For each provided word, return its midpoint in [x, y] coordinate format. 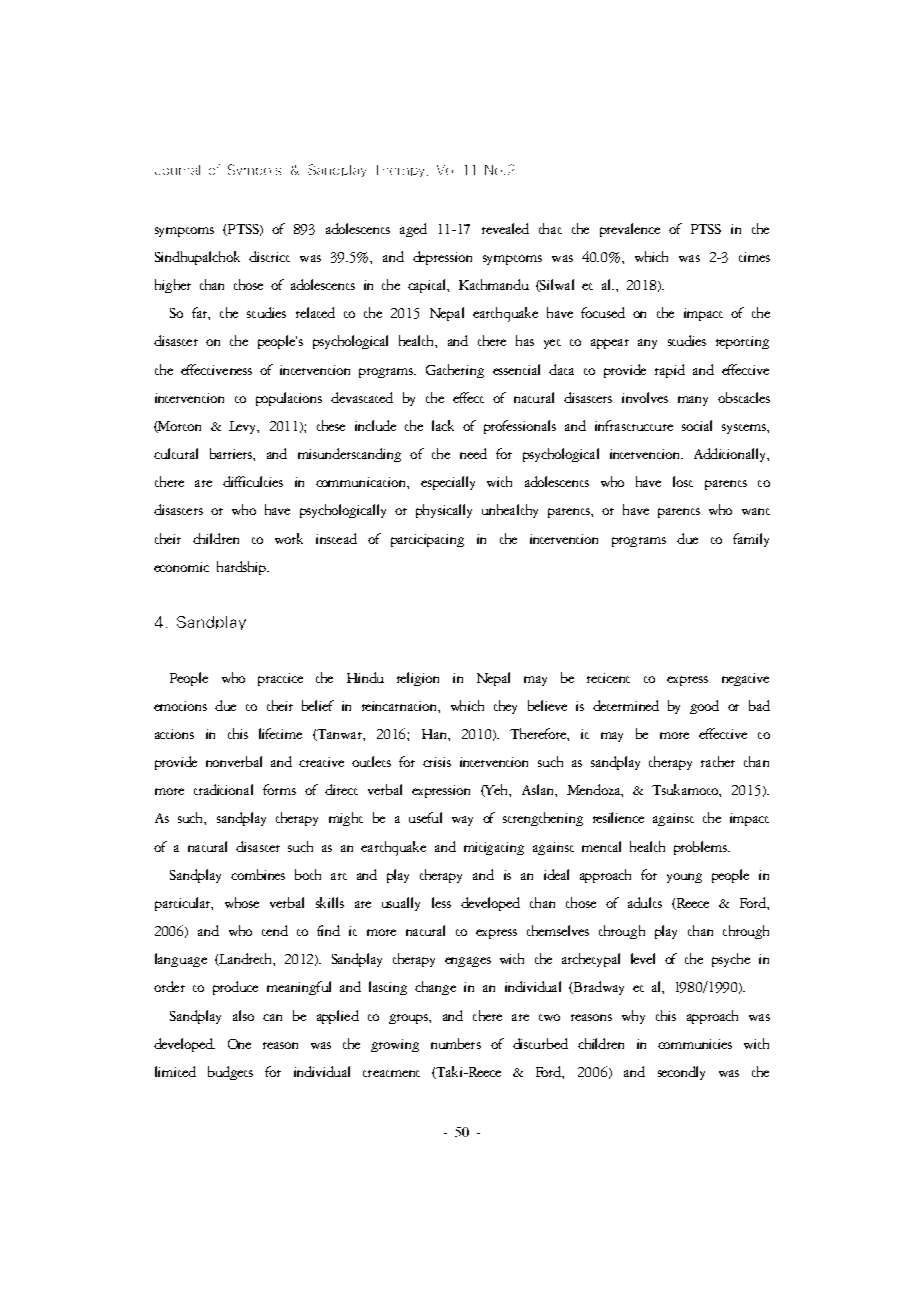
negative [745, 679]
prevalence [630, 230]
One [239, 1044]
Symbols [254, 169]
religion [418, 679]
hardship [243, 568]
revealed [505, 228]
